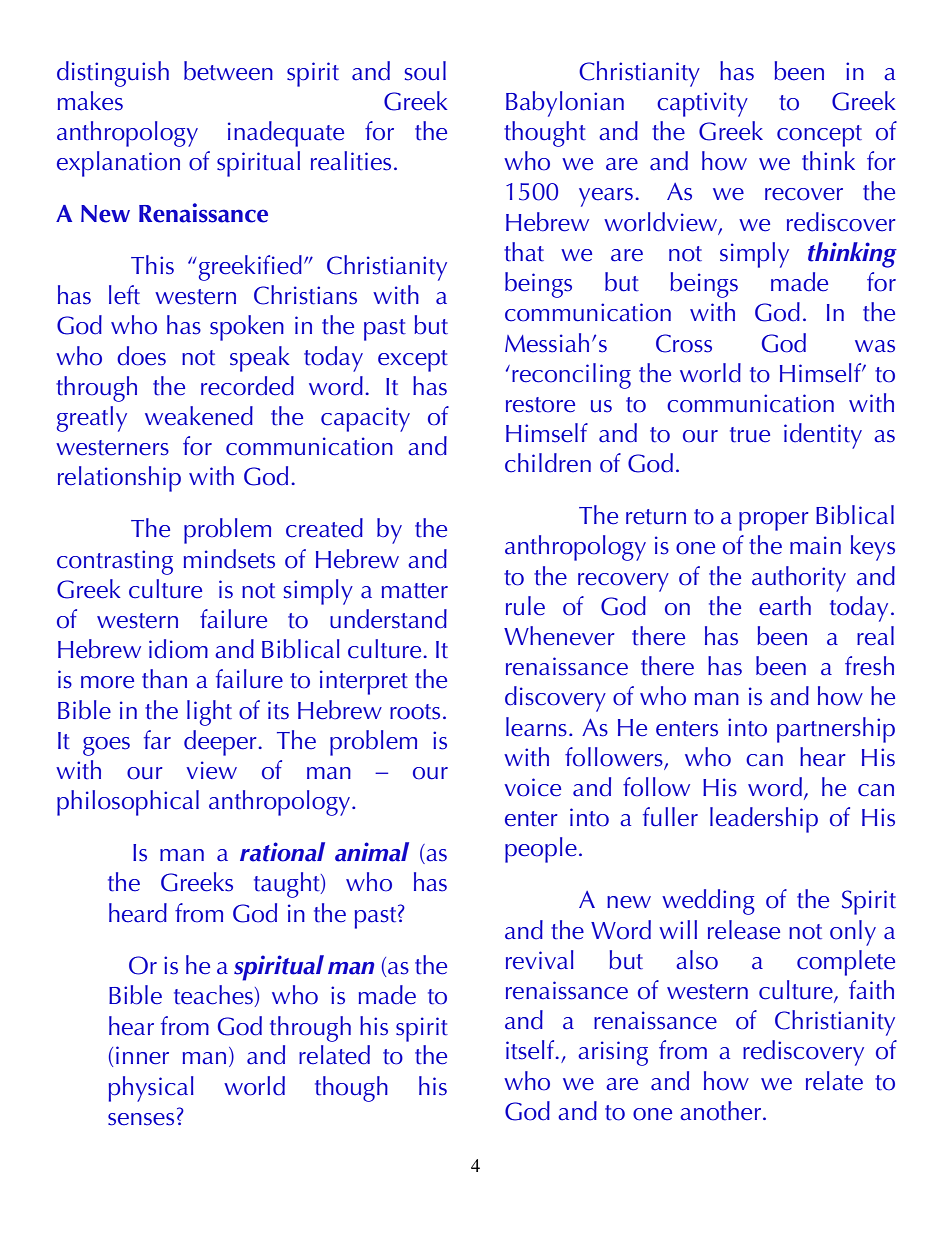 This image has height=1233, width=952. Describe the element at coordinates (540, 405) in the image. I see `restore` at that location.
